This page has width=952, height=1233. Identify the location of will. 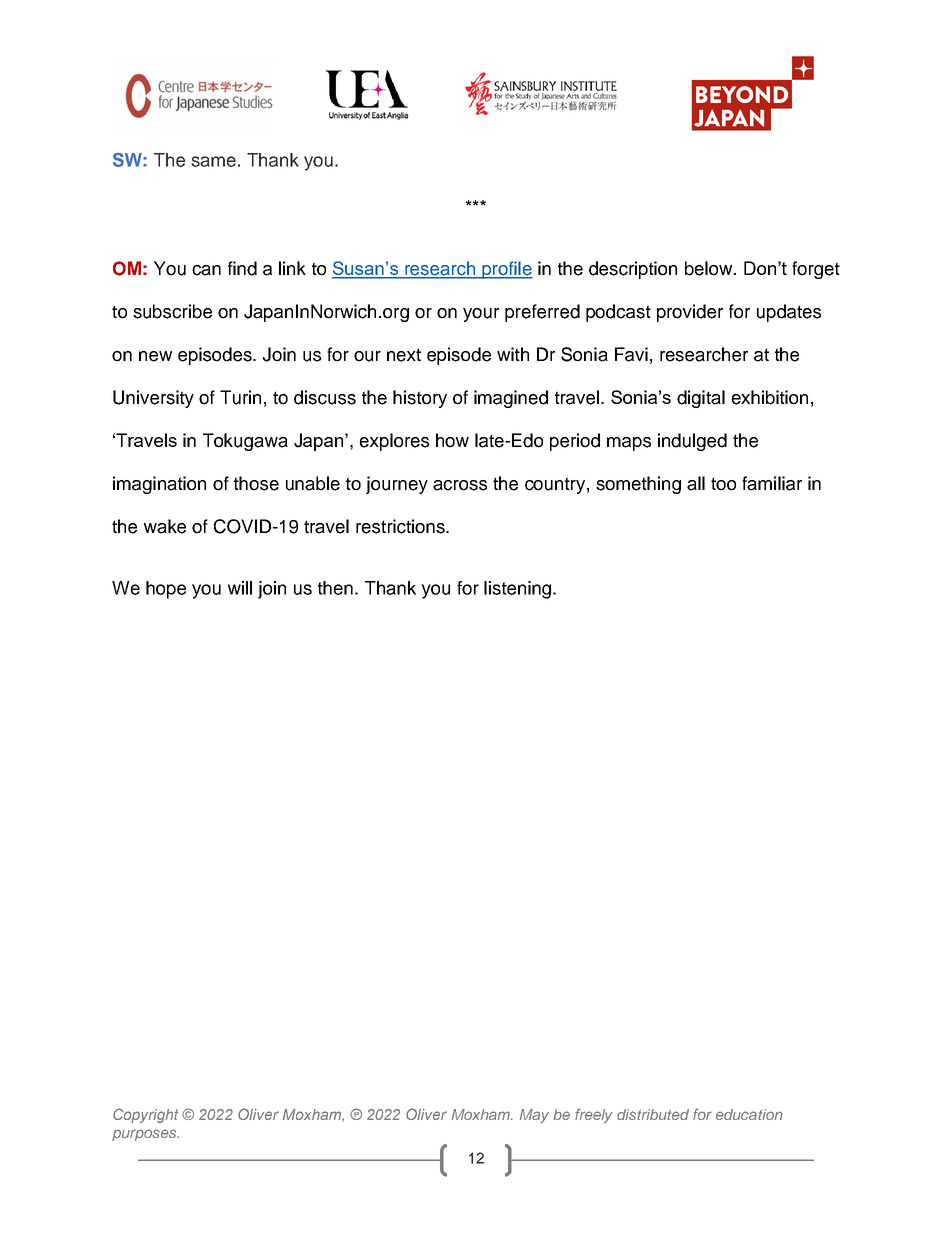
(240, 588).
